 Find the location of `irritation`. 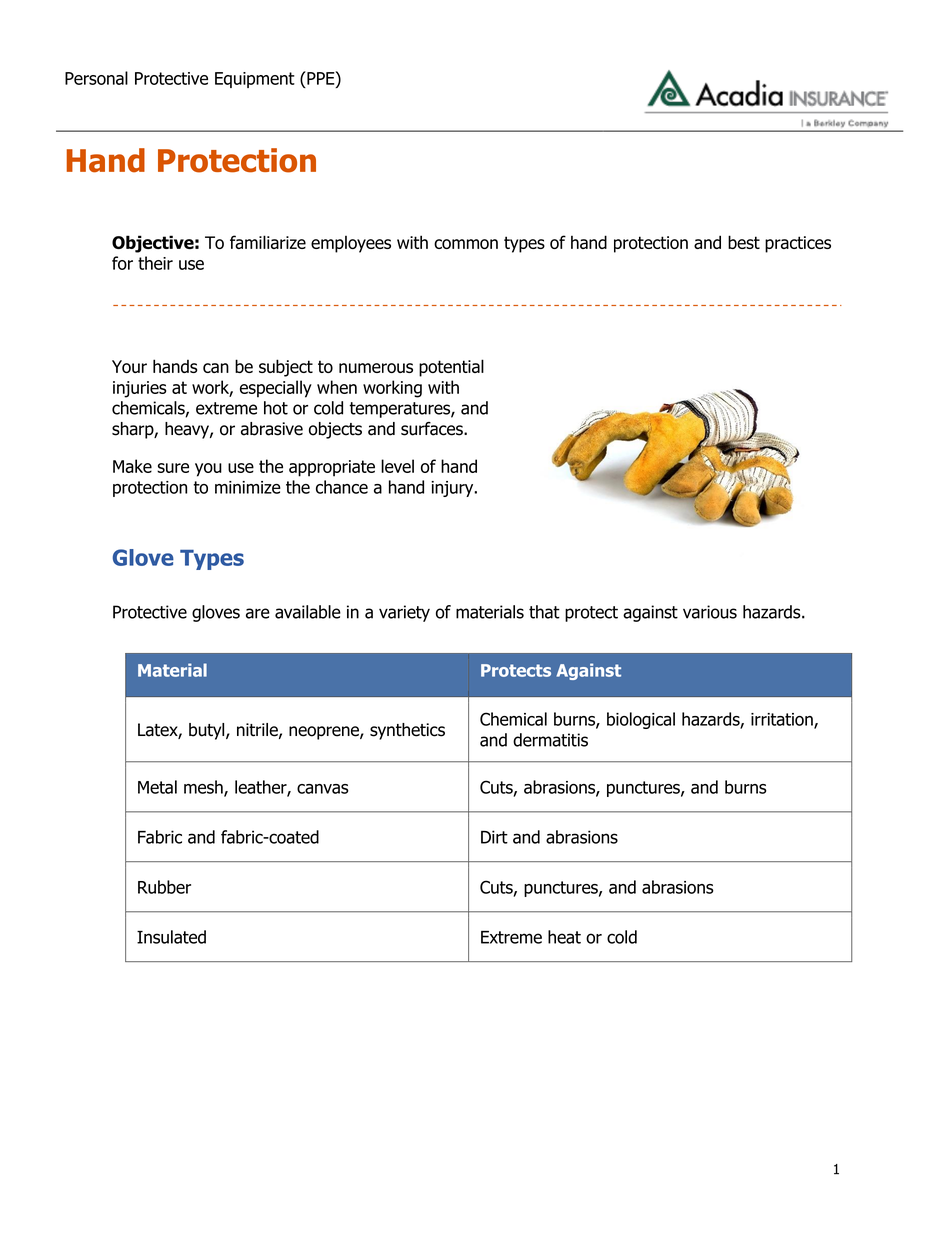

irritation is located at coordinates (783, 720).
